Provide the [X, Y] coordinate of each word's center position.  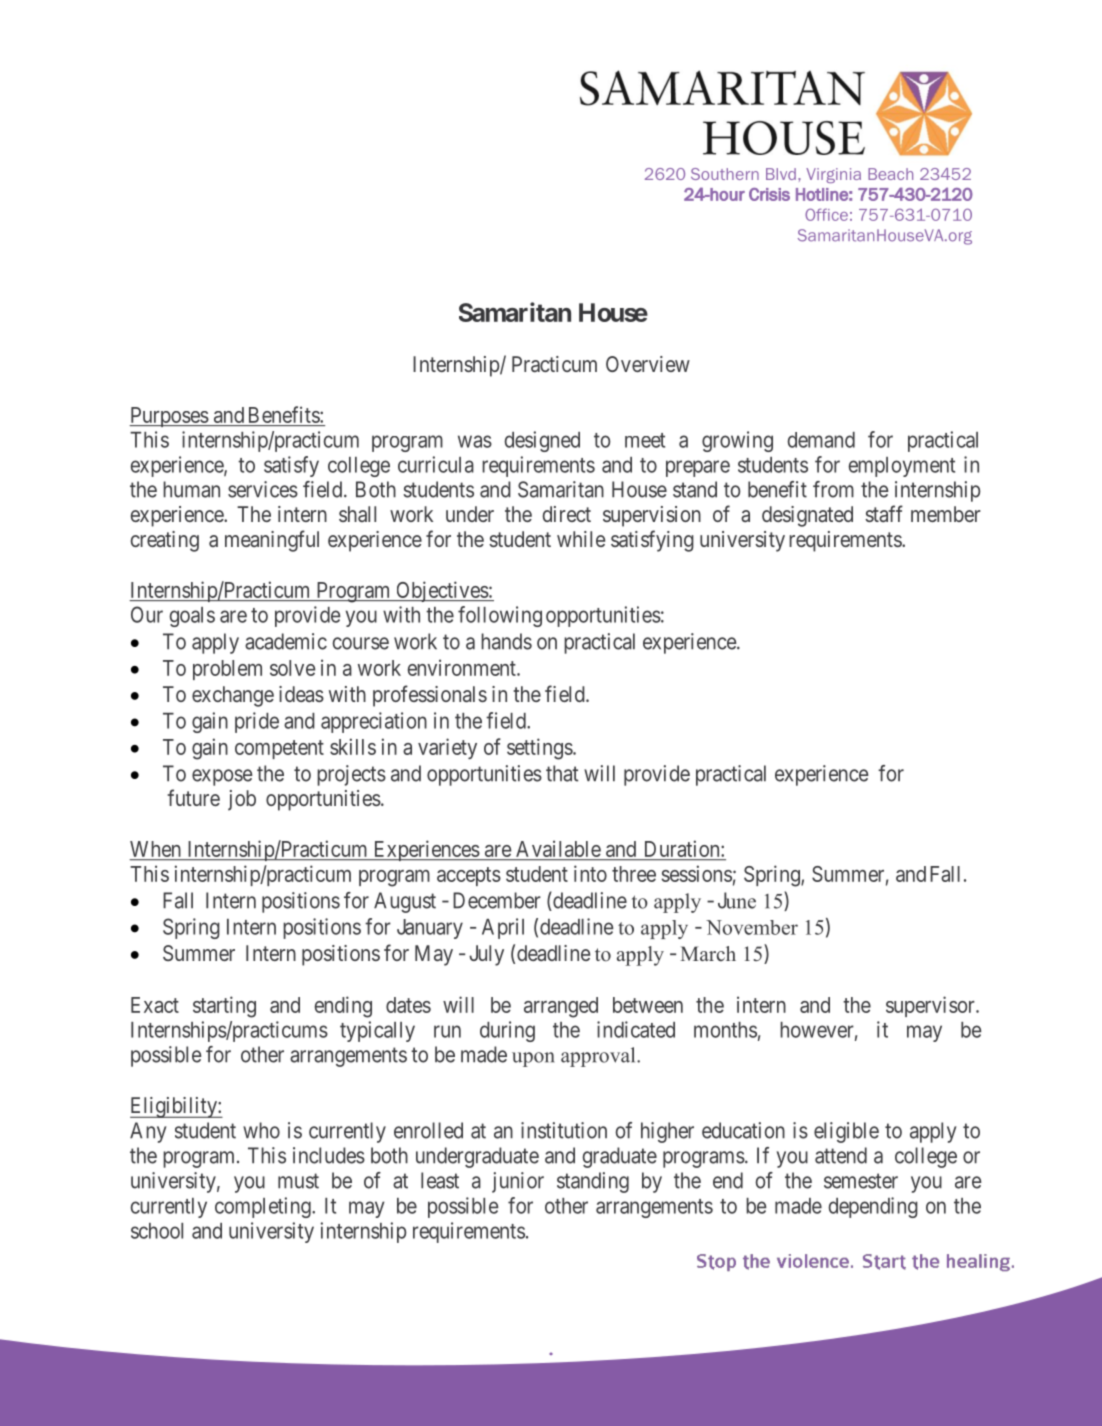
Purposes [169, 417]
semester [861, 1181]
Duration [683, 849]
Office [826, 214]
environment [463, 667]
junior [518, 1182]
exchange [233, 696]
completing [264, 1207]
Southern [725, 174]
